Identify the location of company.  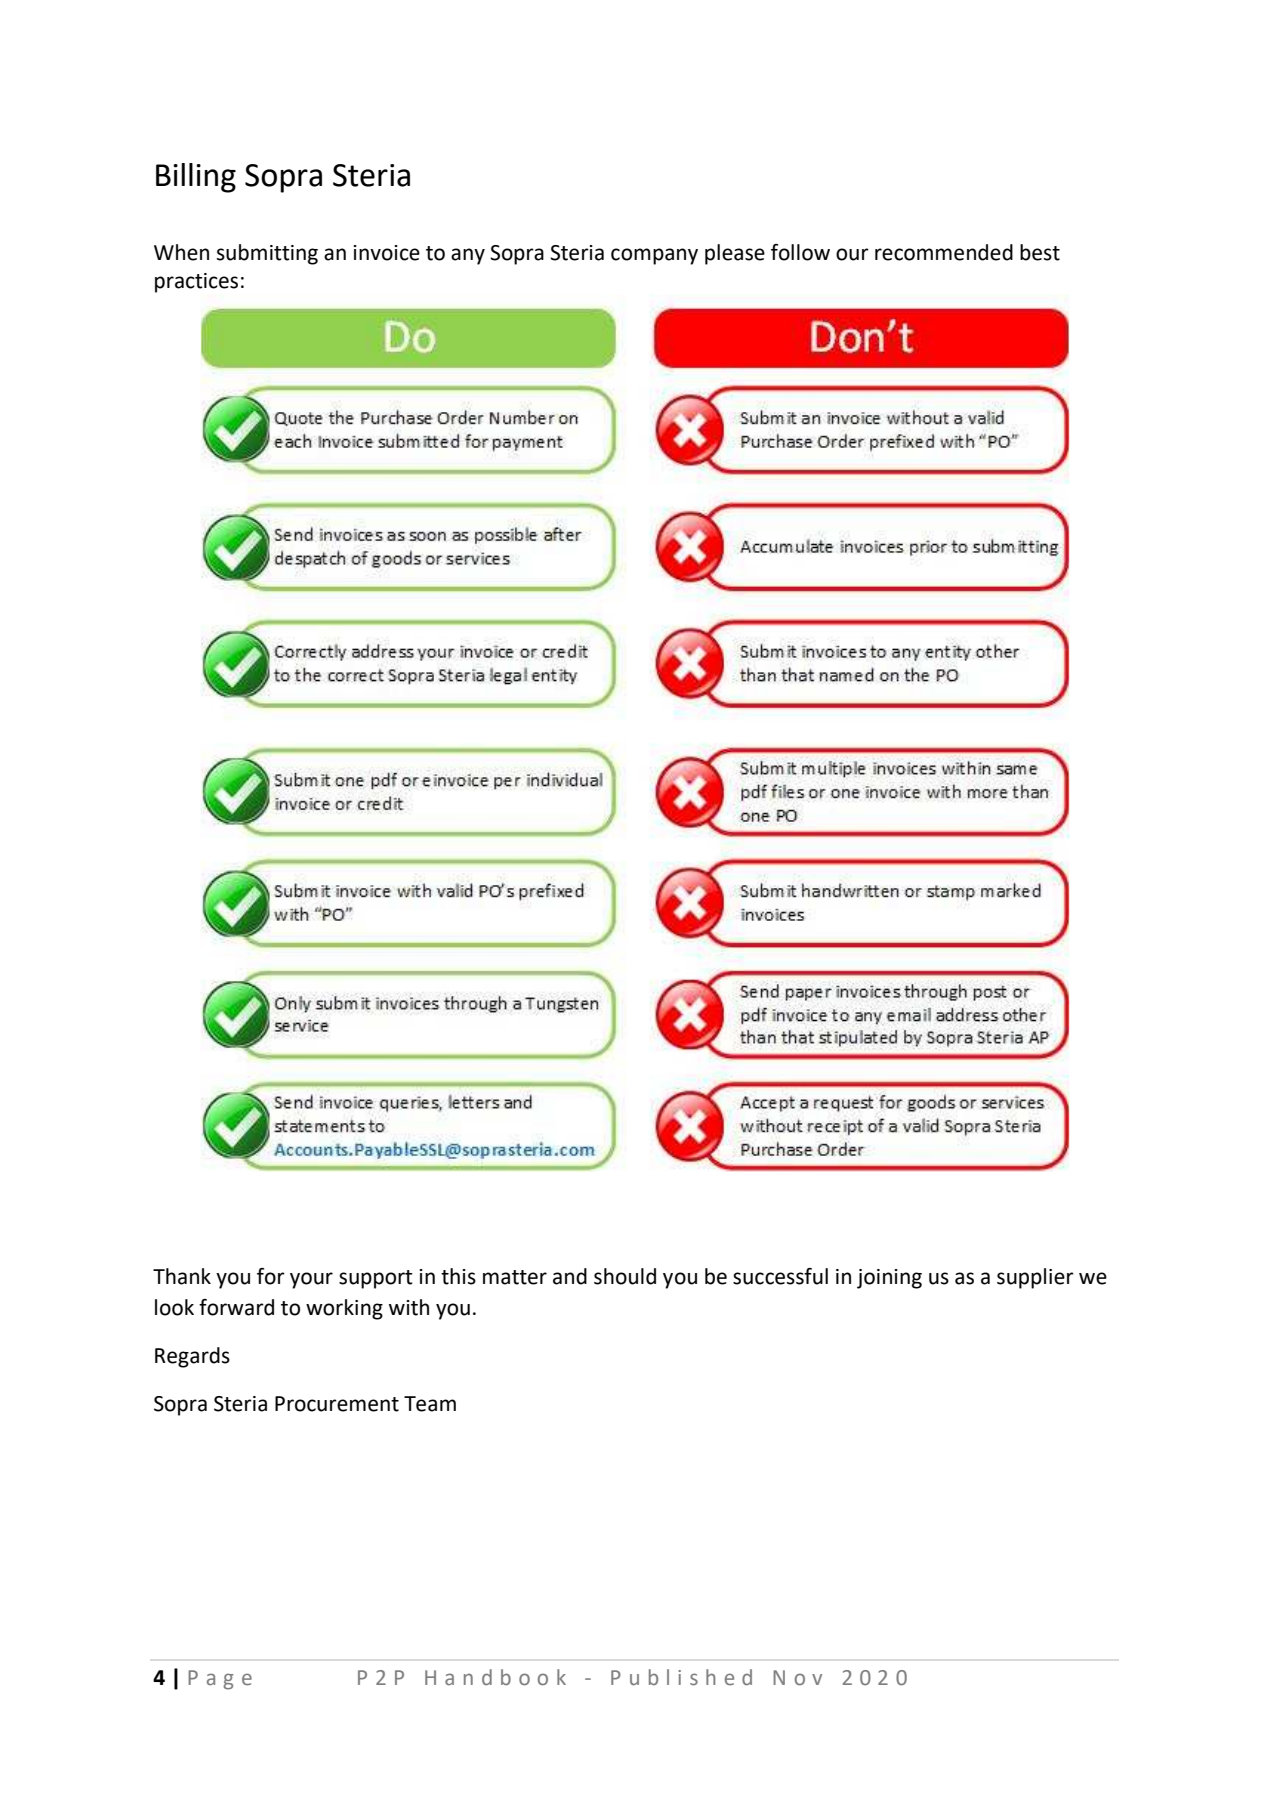
(654, 256).
